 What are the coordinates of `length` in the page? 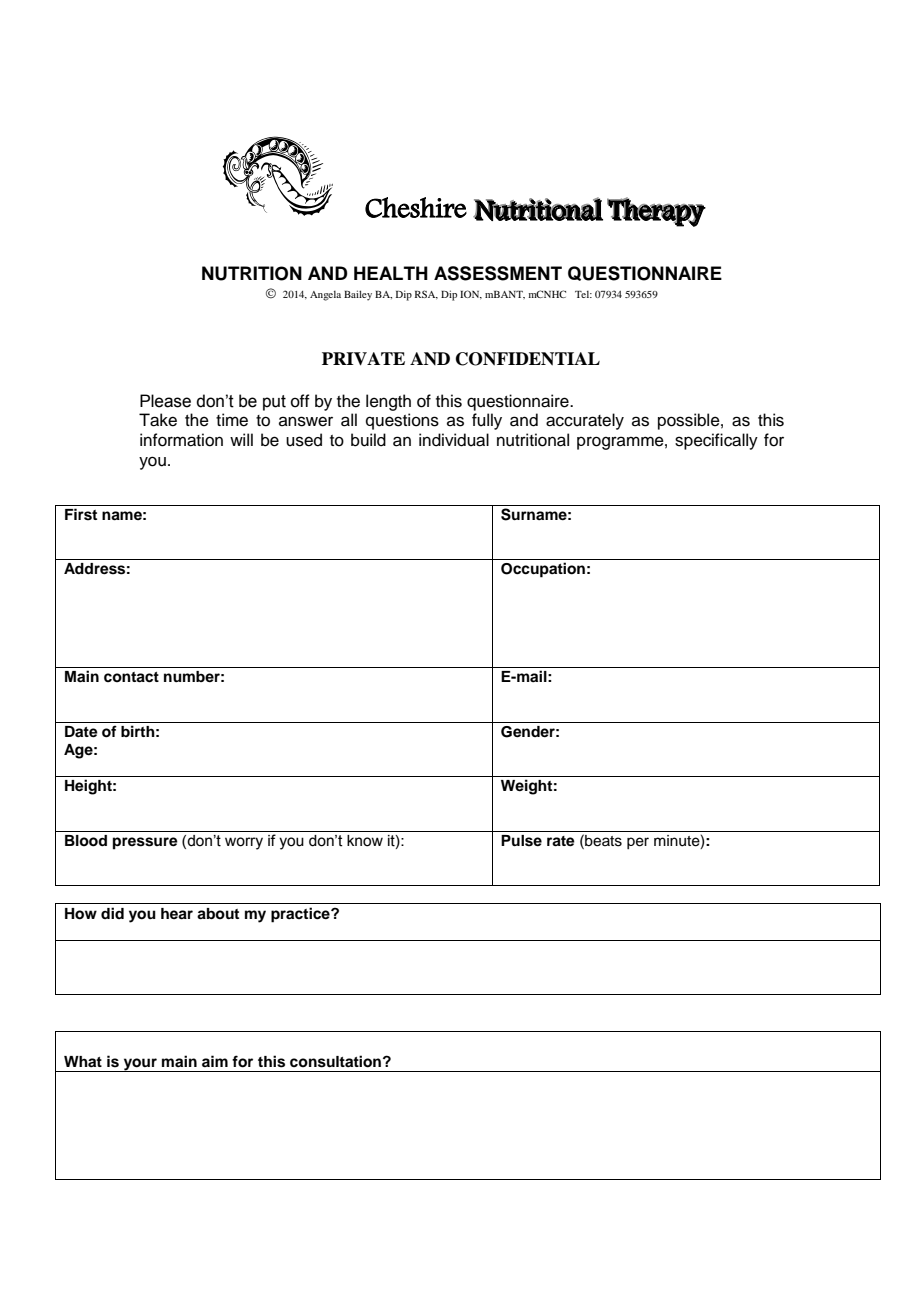 It's located at (388, 402).
